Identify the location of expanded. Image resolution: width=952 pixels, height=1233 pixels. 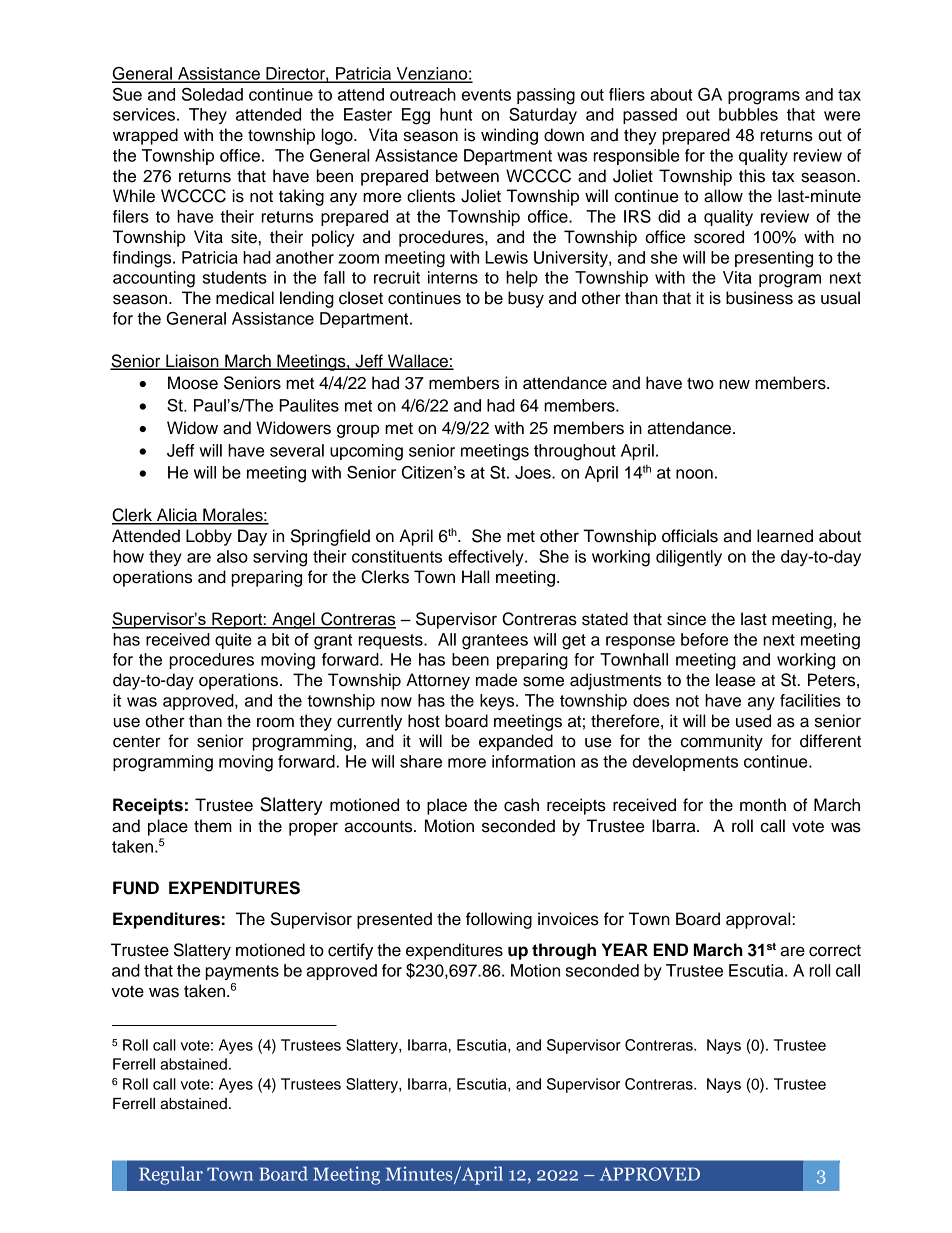
(516, 742).
